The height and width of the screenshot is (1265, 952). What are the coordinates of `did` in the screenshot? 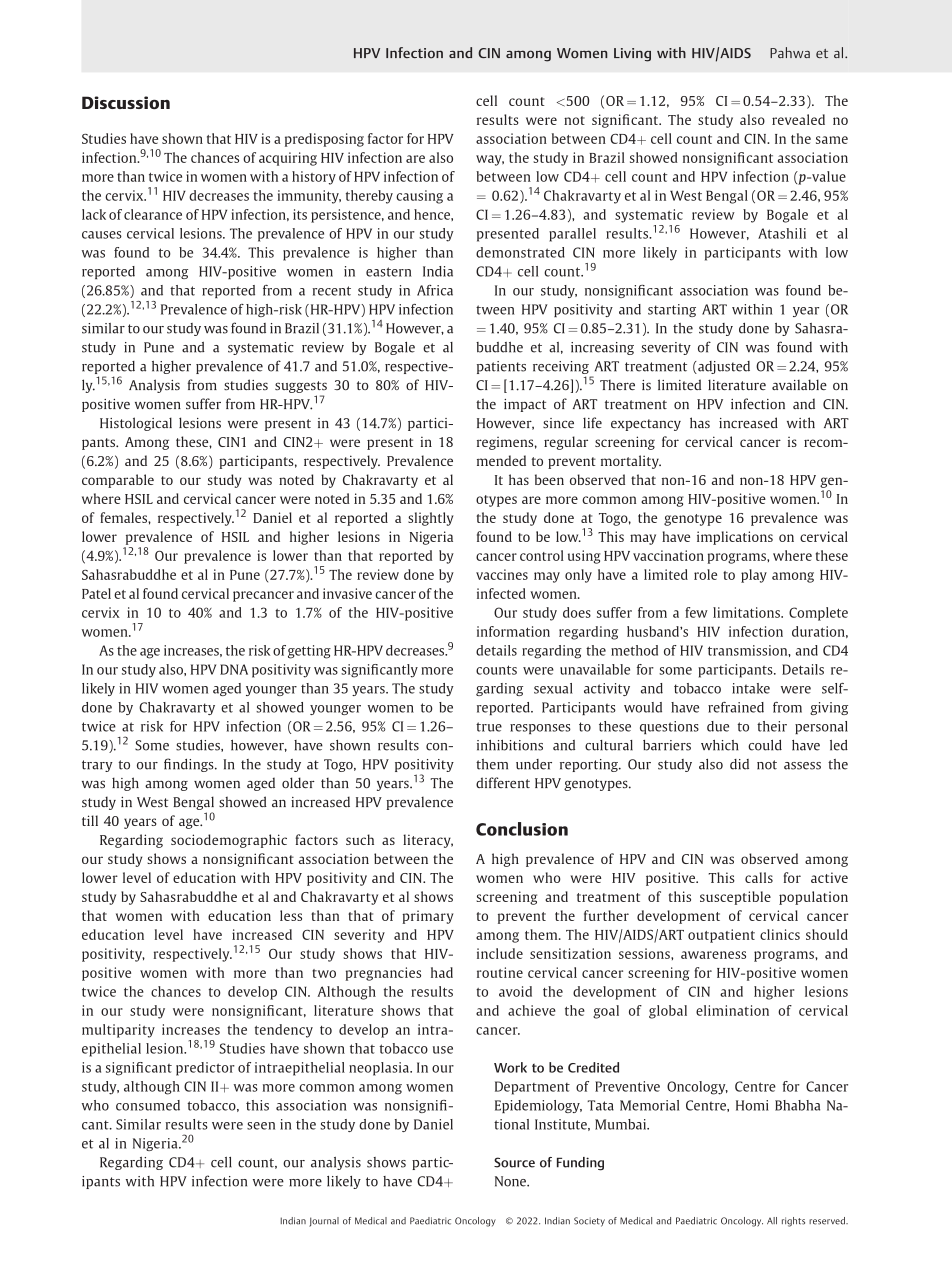 It's located at (739, 764).
